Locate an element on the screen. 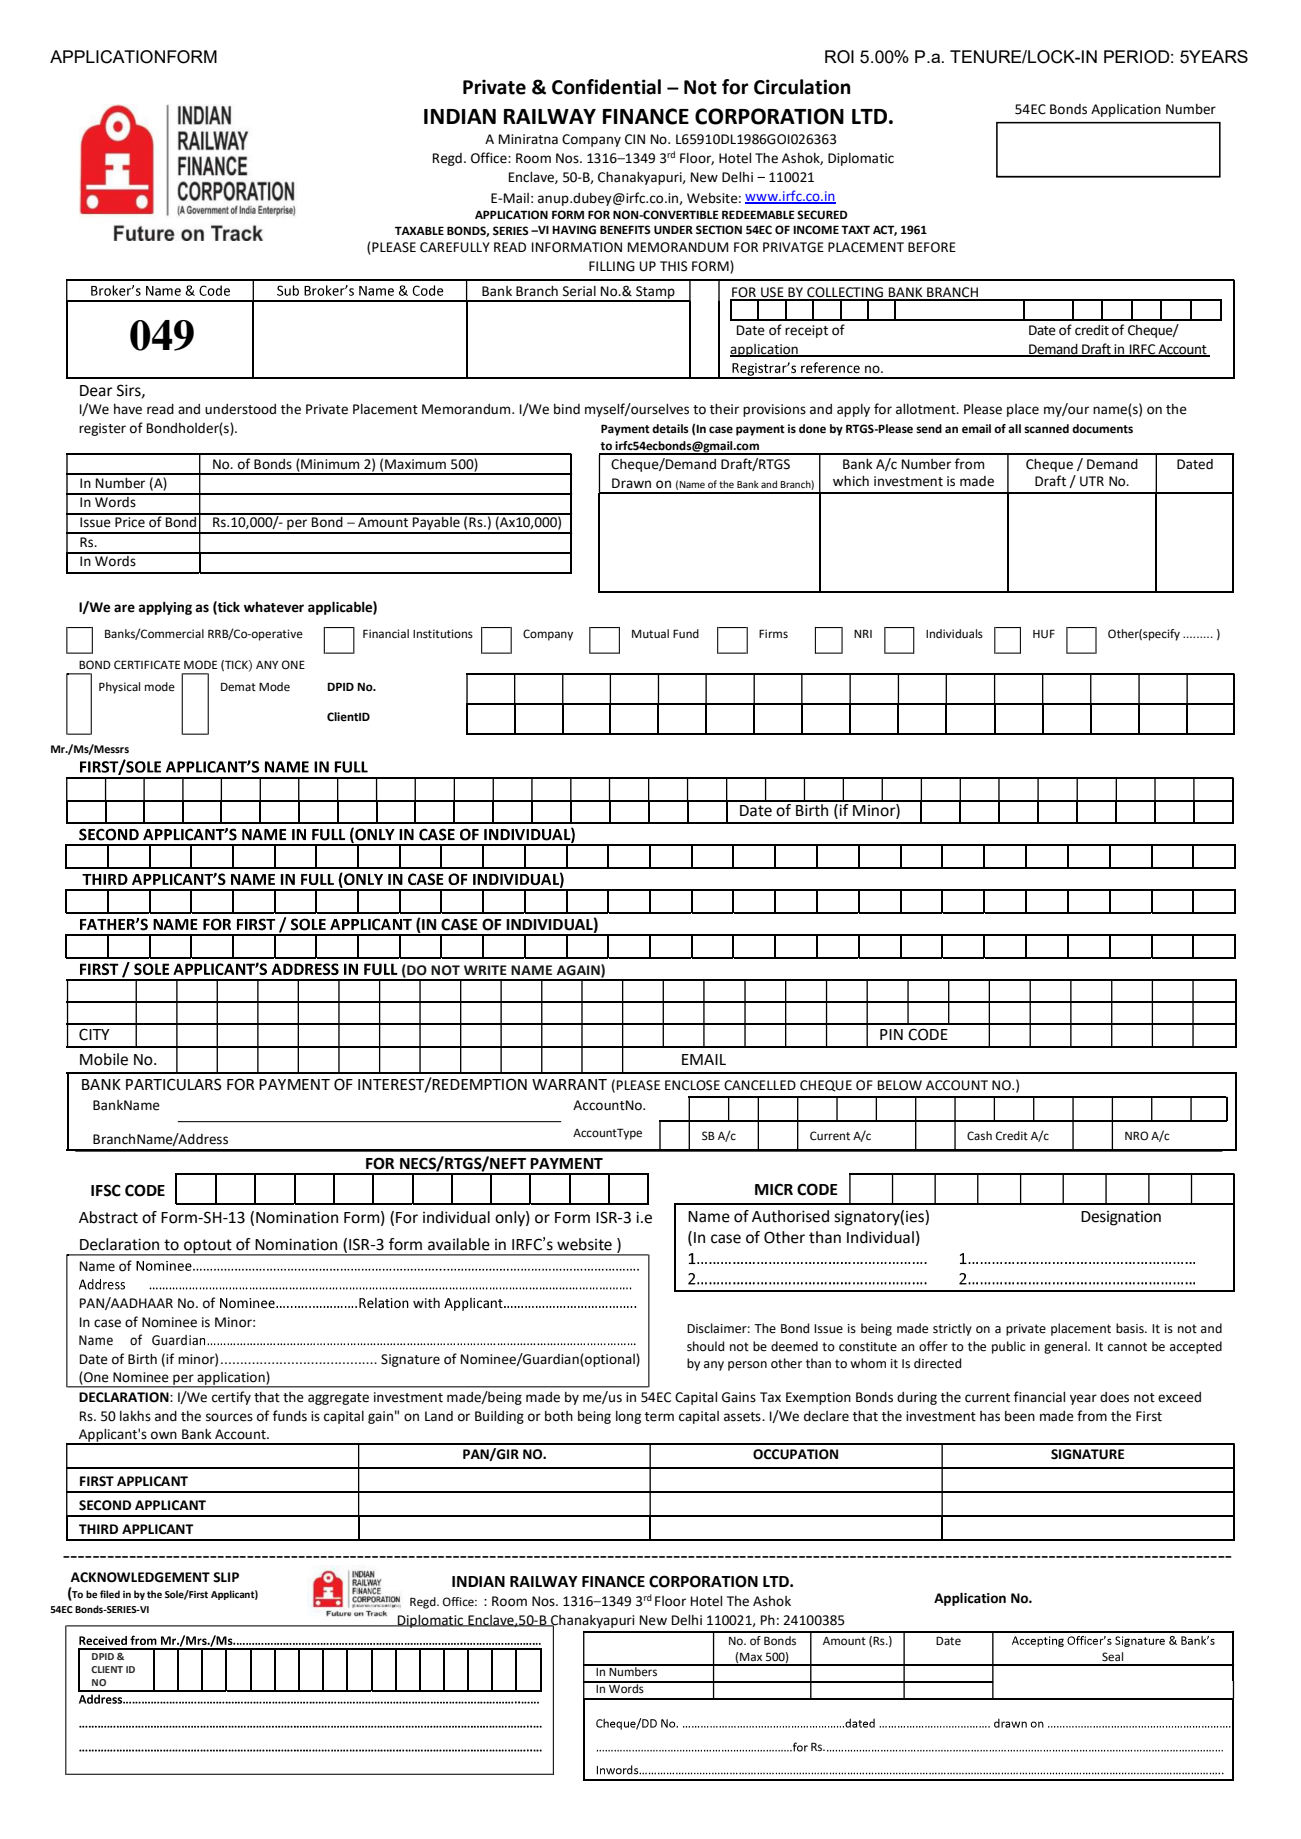 This screenshot has width=1301, height=1839. OCCUPATION is located at coordinates (795, 1454).
